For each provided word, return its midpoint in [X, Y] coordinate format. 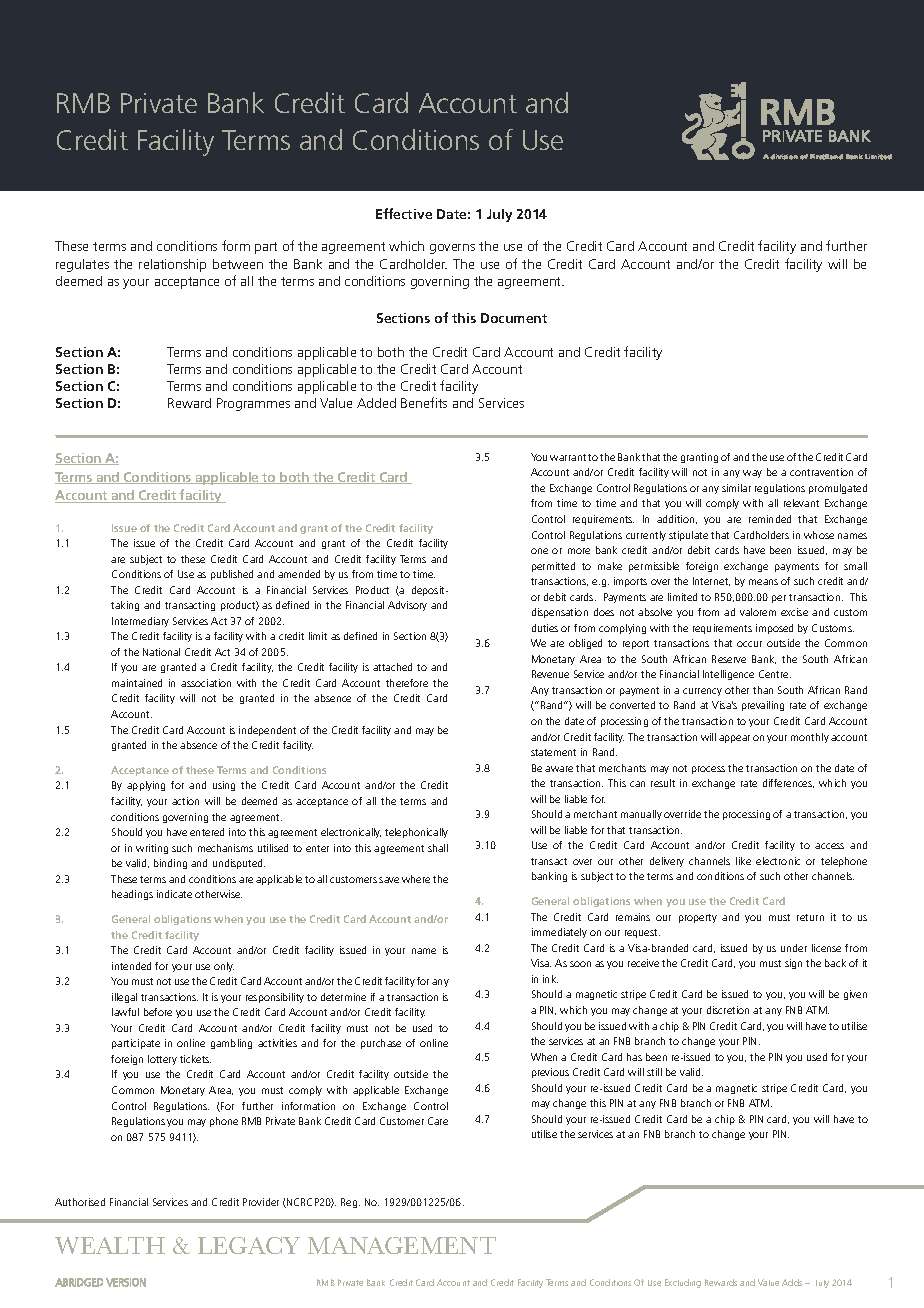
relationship [172, 265]
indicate [174, 894]
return [810, 917]
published [232, 575]
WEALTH [110, 1245]
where [416, 879]
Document [514, 318]
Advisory [407, 606]
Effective [404, 213]
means [763, 582]
